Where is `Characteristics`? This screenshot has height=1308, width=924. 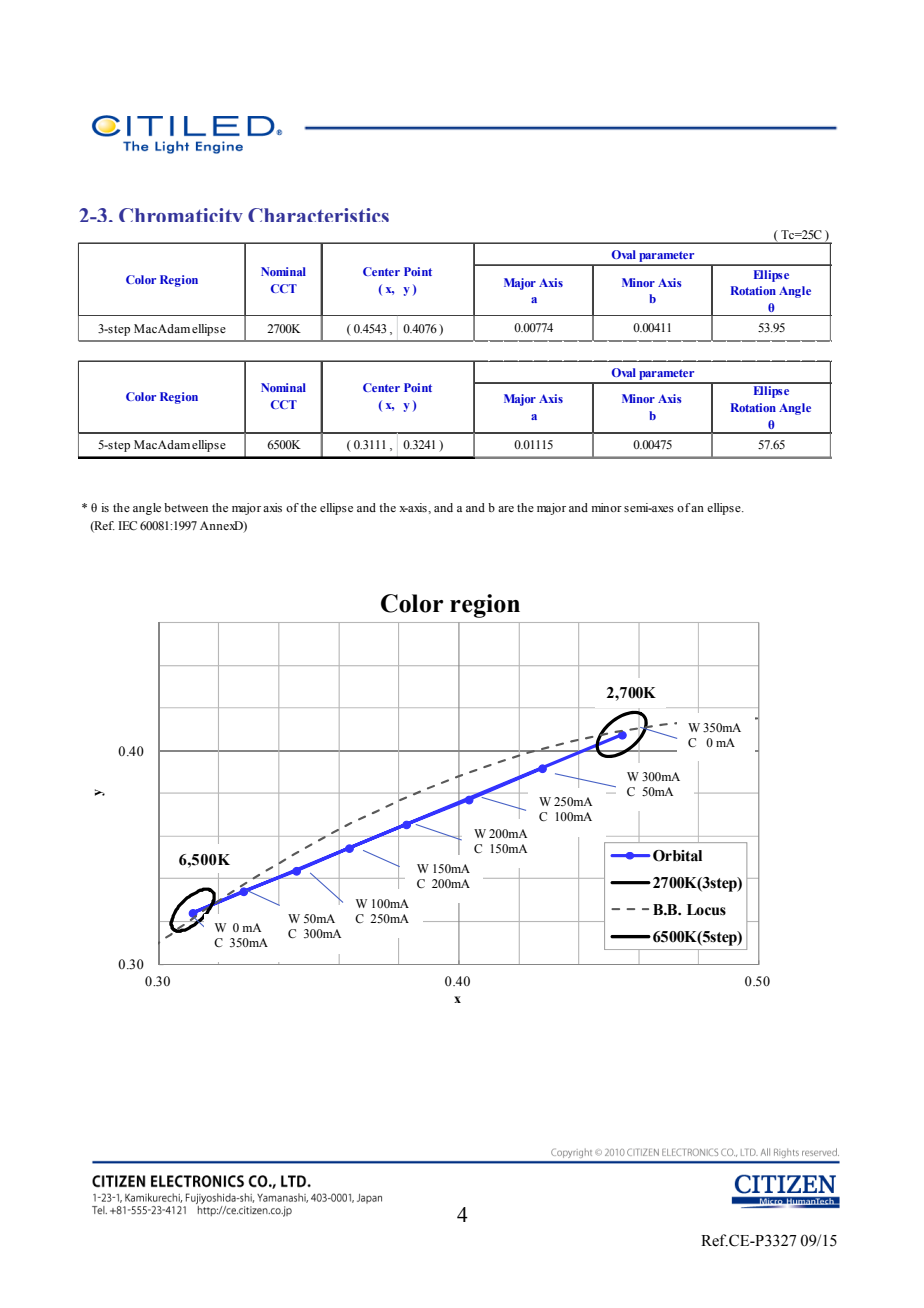
Characteristics is located at coordinates (318, 215).
